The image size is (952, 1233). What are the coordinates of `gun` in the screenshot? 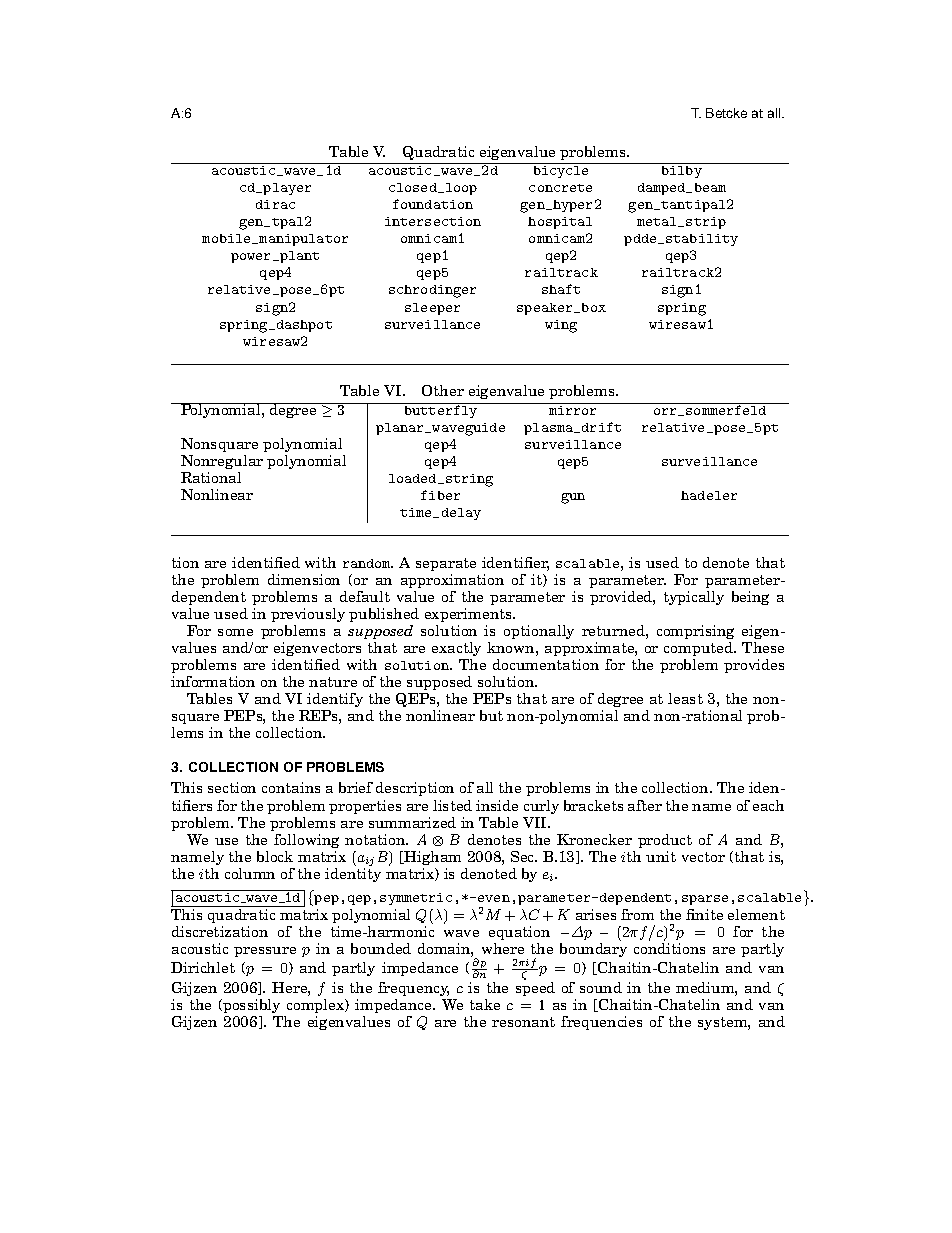 It's located at (573, 498).
